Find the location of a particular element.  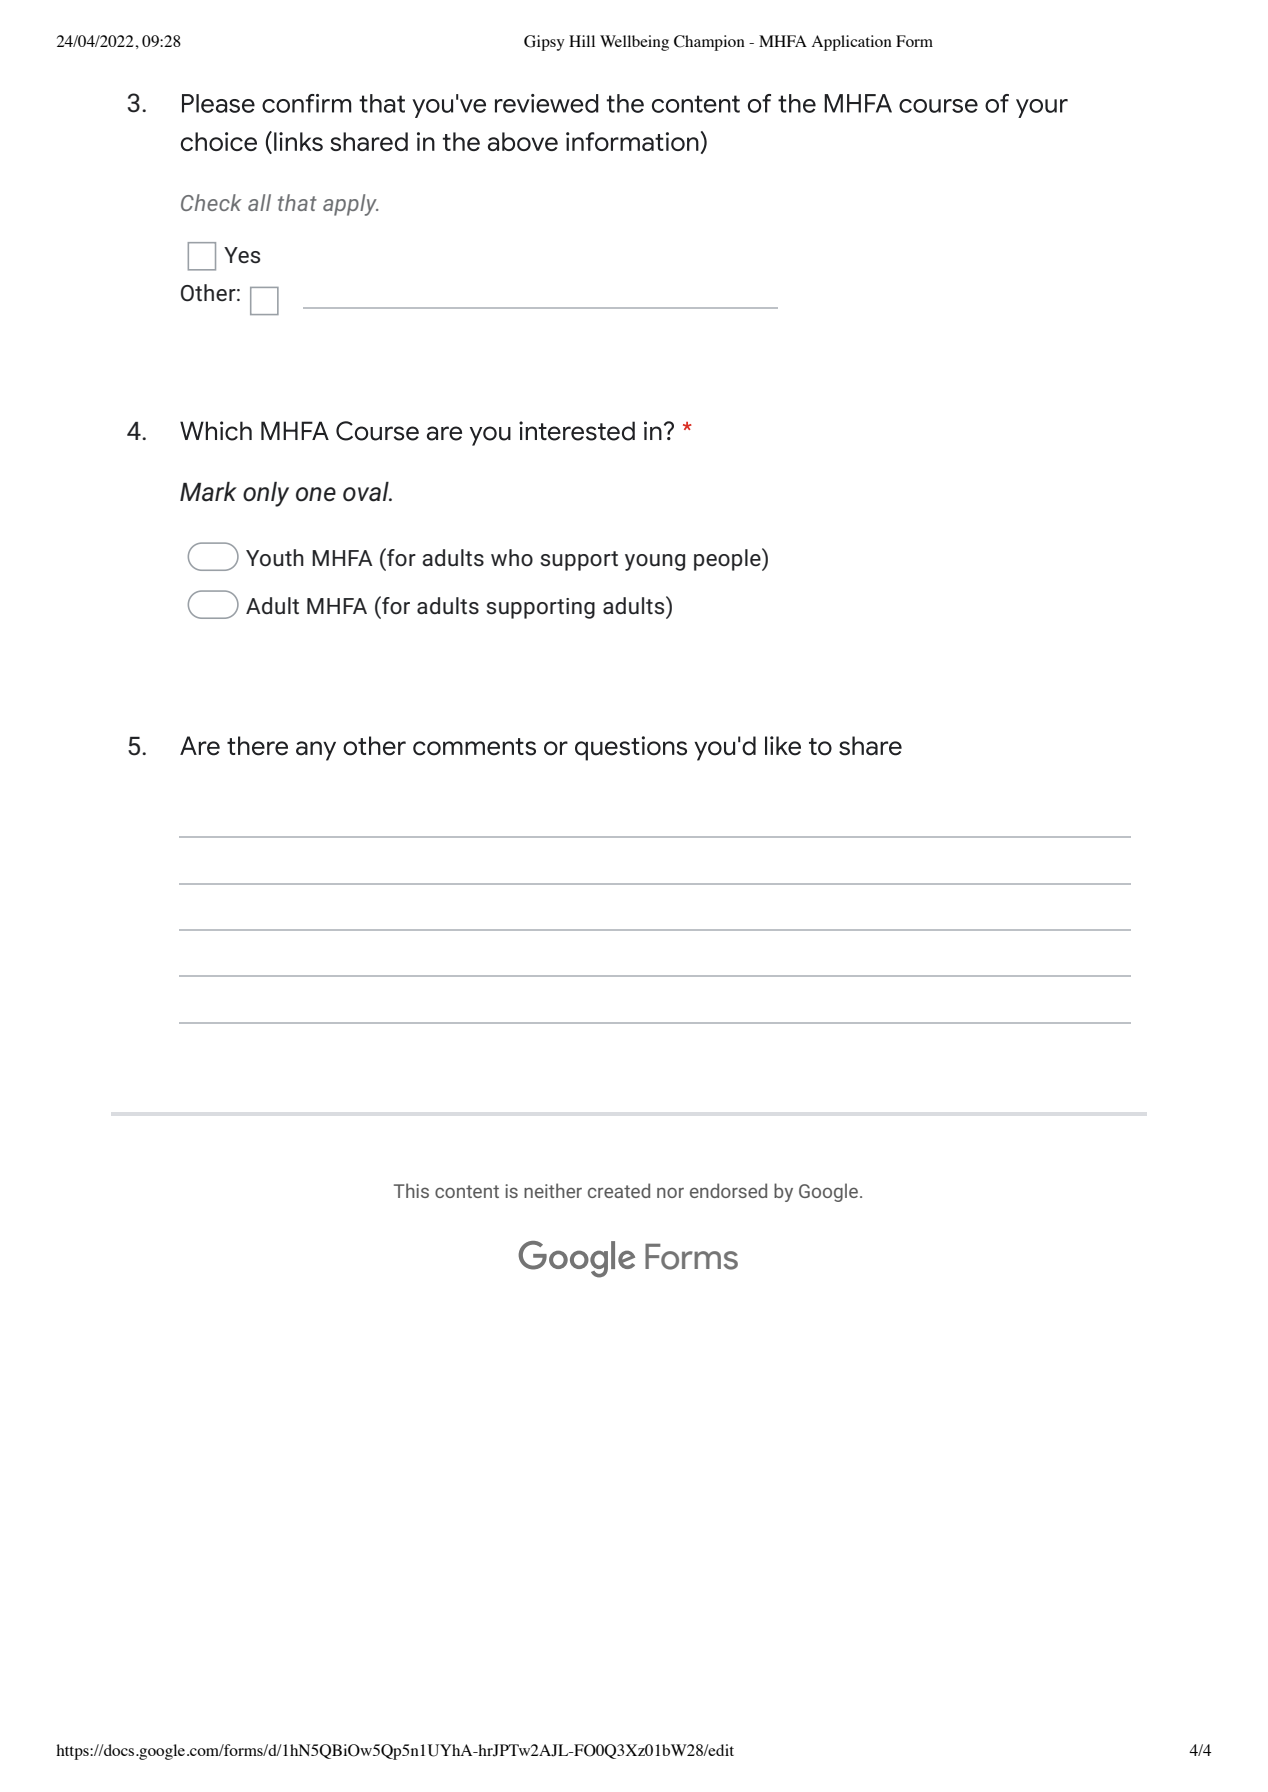

any is located at coordinates (316, 751).
